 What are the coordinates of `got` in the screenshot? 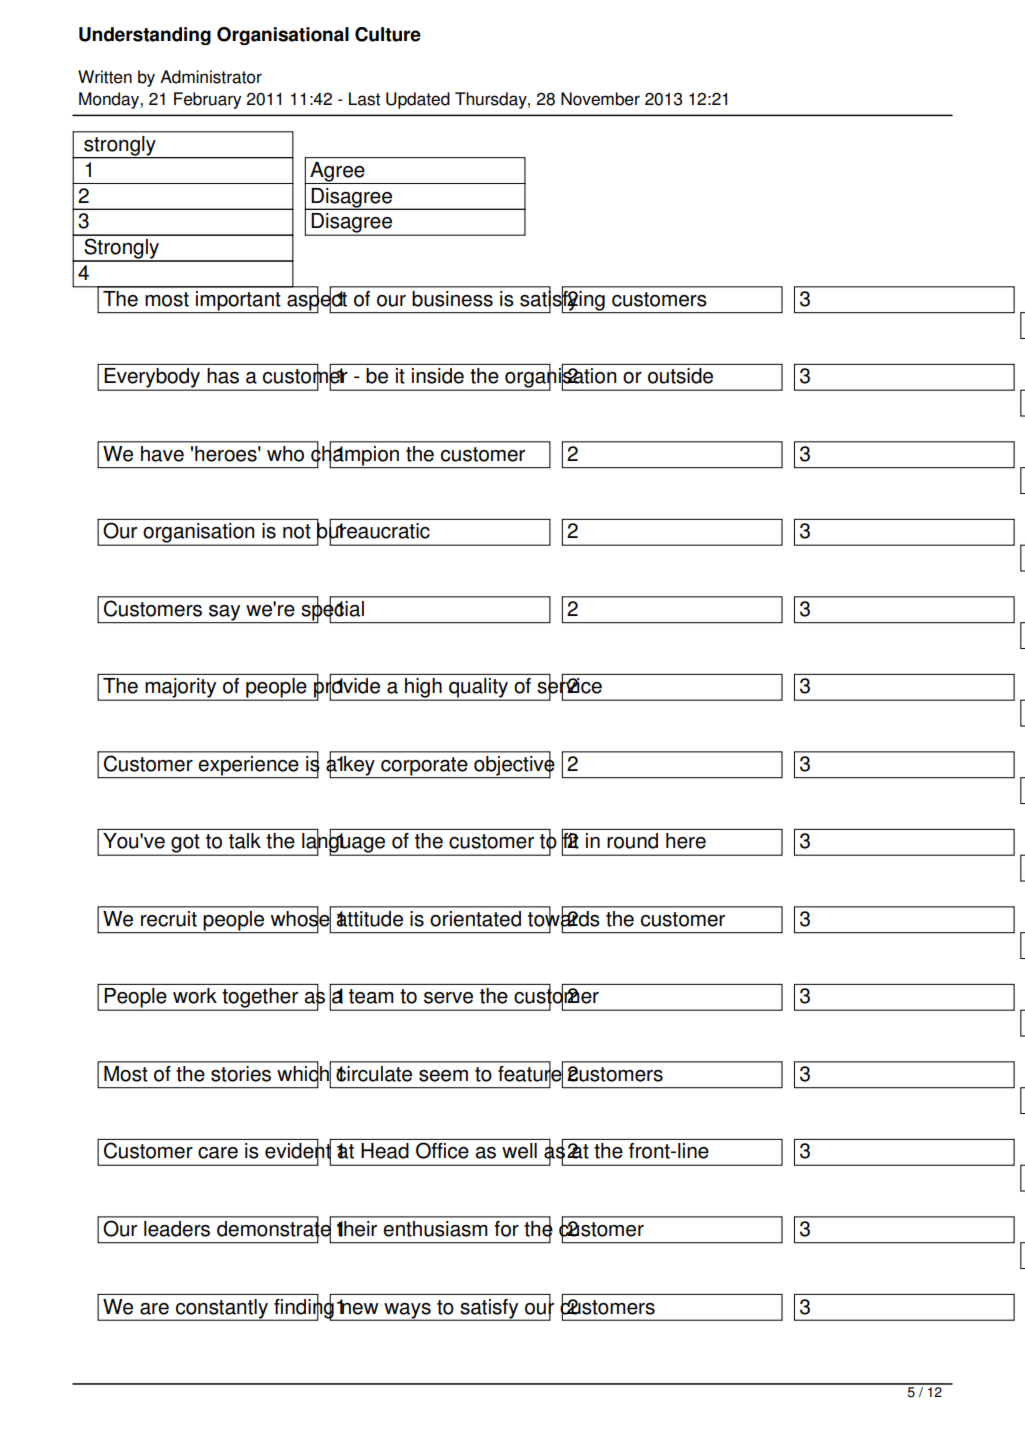 It's located at (185, 844).
